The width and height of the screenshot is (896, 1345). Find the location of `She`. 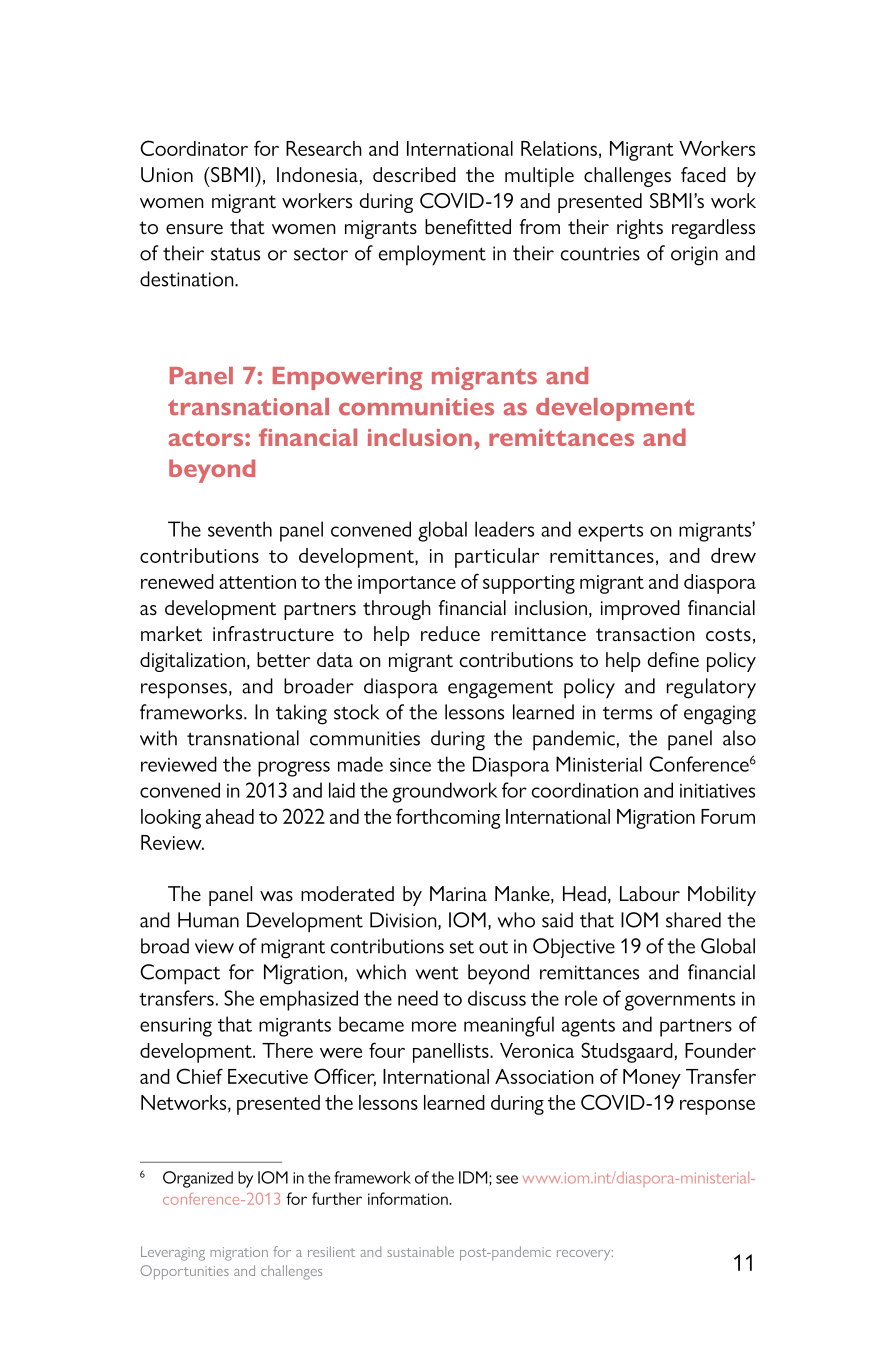

She is located at coordinates (239, 998).
